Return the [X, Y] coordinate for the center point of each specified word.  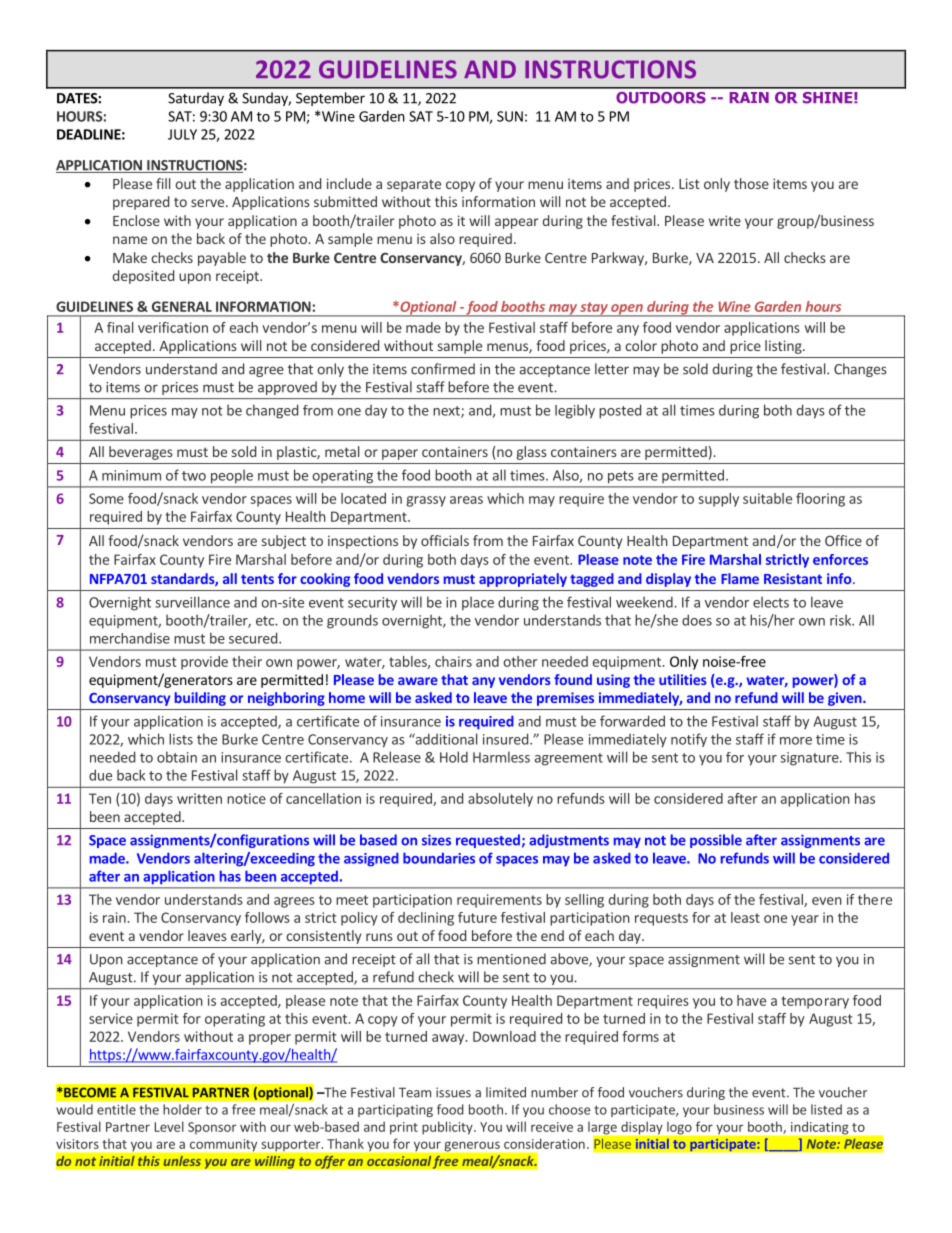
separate [414, 185]
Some [106, 498]
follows [267, 917]
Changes [860, 370]
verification [173, 327]
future [477, 917]
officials [445, 540]
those [751, 183]
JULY [182, 134]
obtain [177, 757]
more [796, 741]
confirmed [443, 369]
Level [169, 1126]
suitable [767, 498]
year [805, 920]
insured [505, 739]
